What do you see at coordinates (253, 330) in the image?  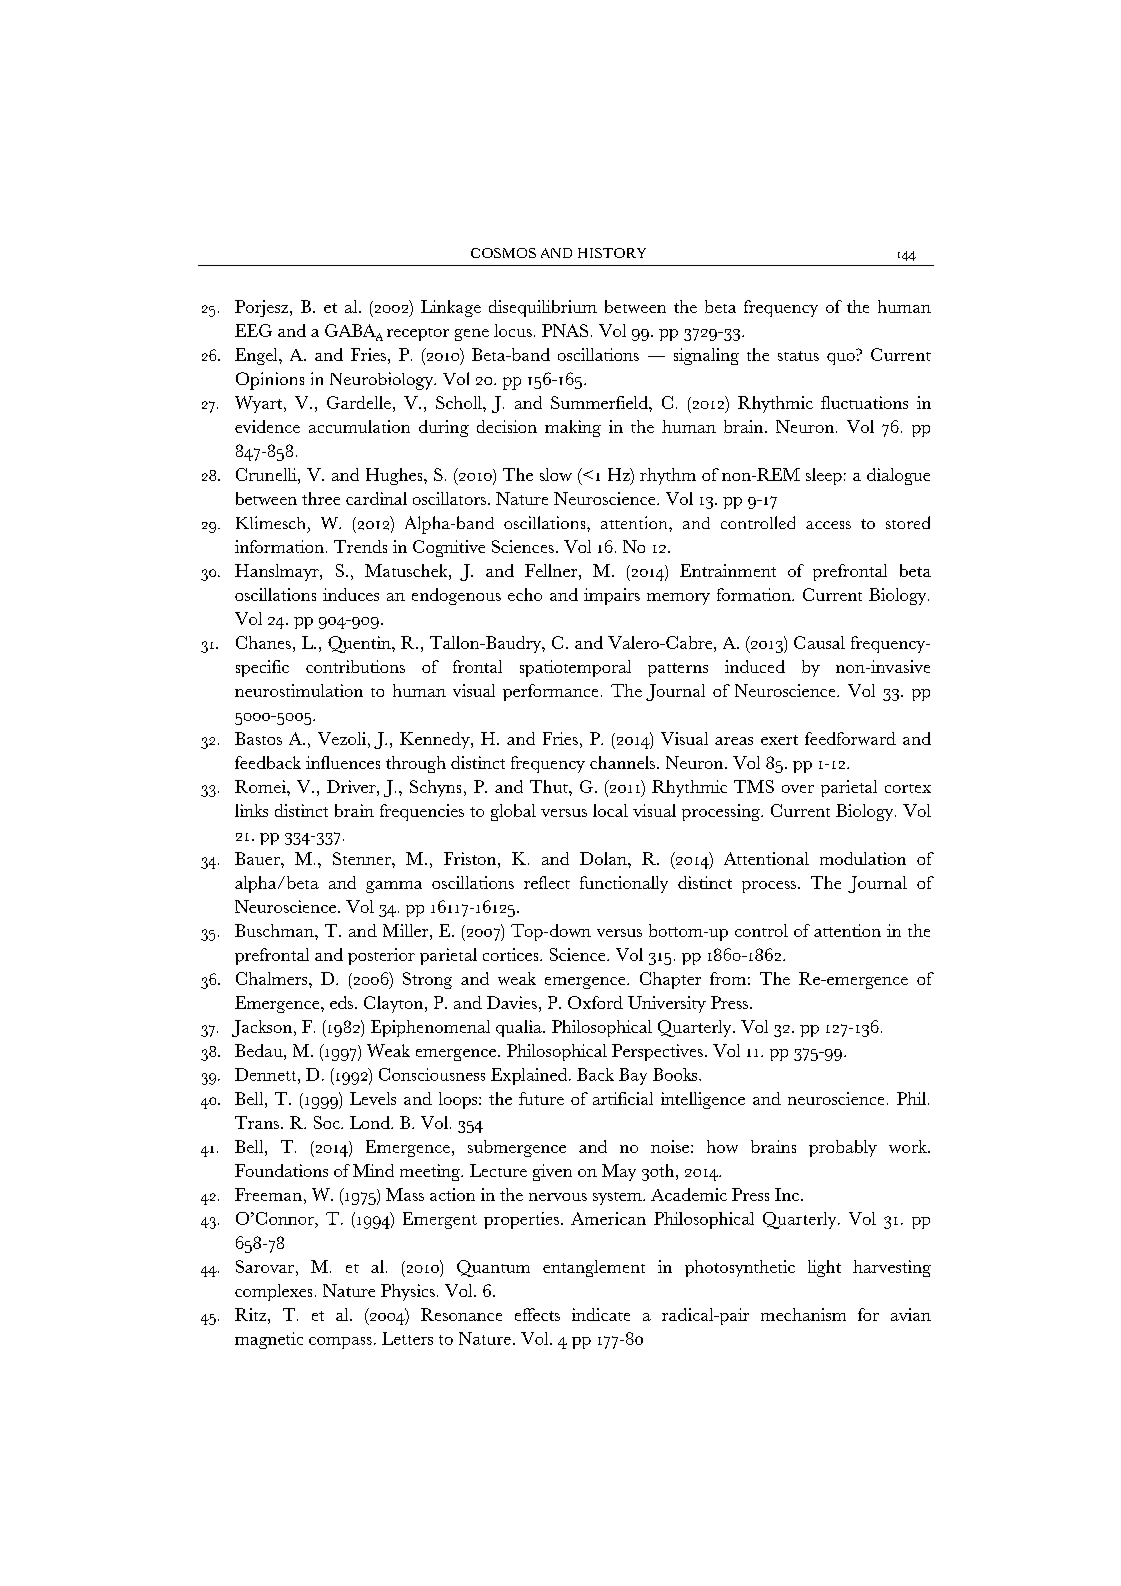 I see `EEG` at bounding box center [253, 330].
